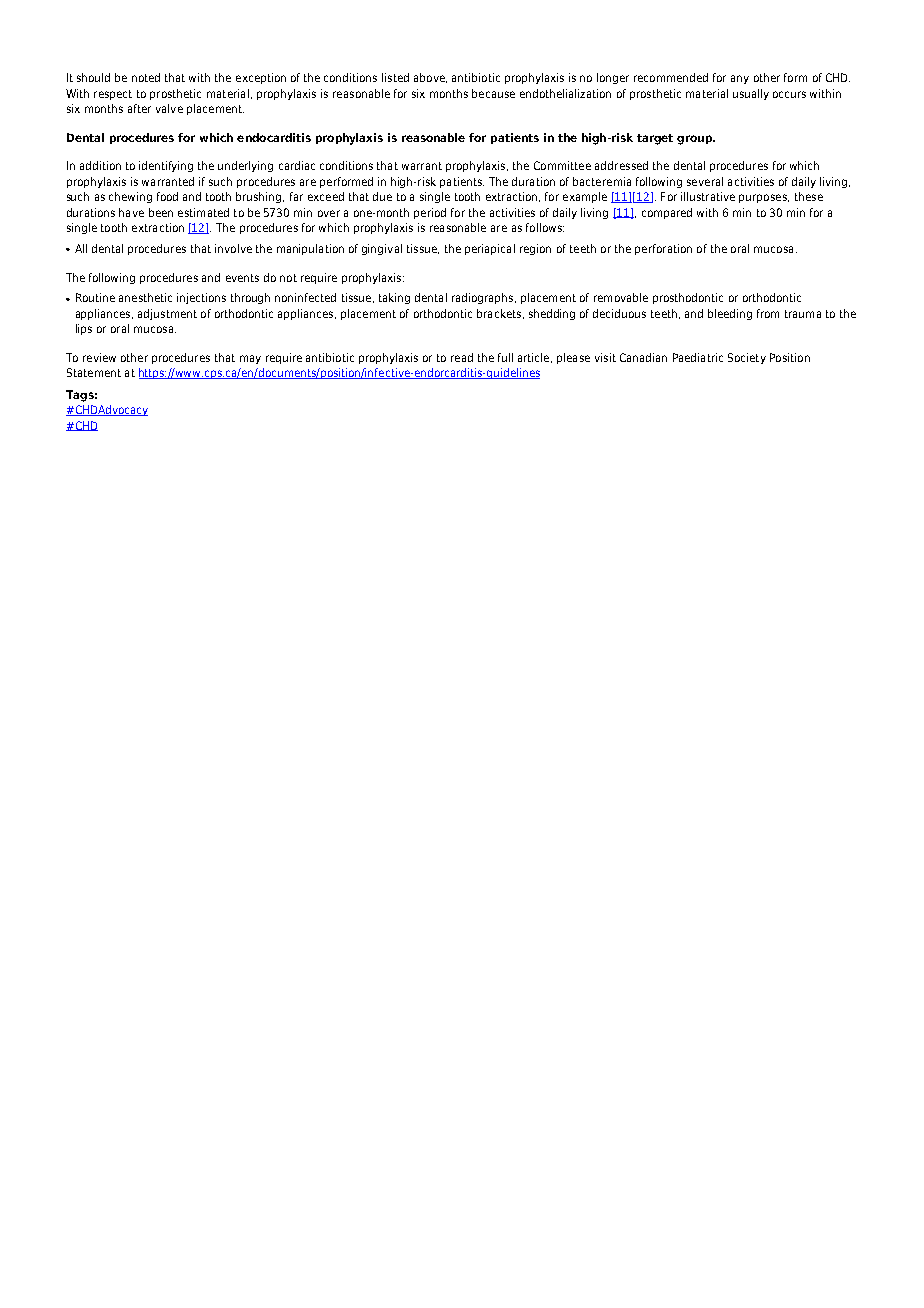 The width and height of the screenshot is (924, 1308). I want to click on Society, so click(747, 358).
